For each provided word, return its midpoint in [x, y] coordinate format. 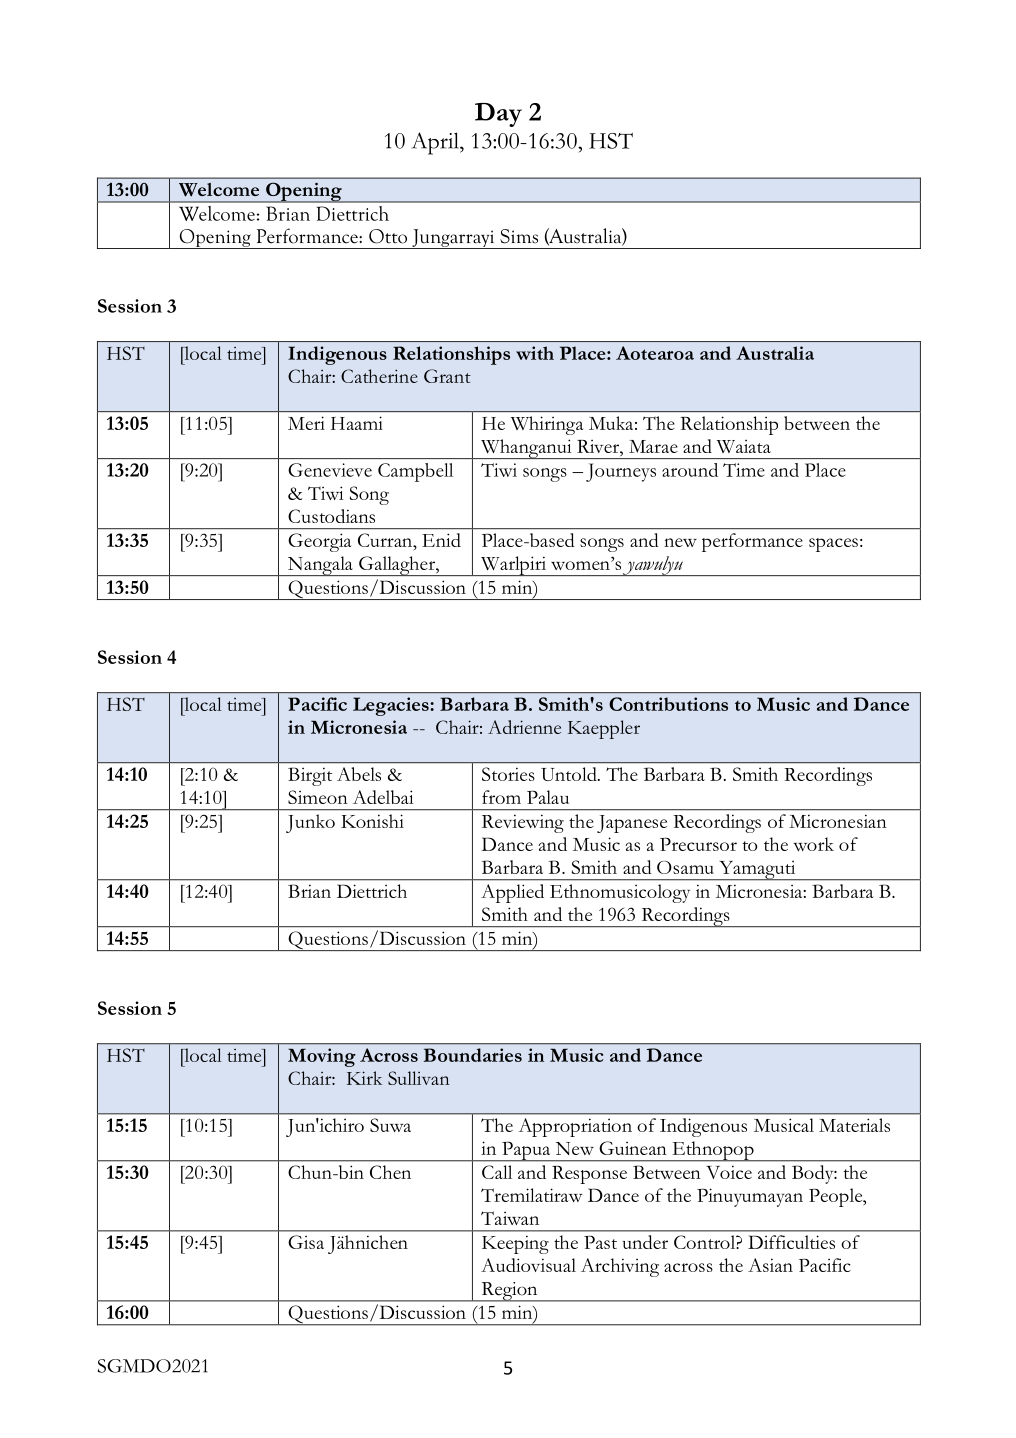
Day [498, 115]
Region [509, 1292]
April [436, 143]
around [690, 470]
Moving [322, 1057]
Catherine [379, 376]
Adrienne [524, 727]
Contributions [668, 704]
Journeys [621, 472]
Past [600, 1242]
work [813, 844]
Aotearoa [655, 353]
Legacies [392, 706]
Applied [512, 893]
